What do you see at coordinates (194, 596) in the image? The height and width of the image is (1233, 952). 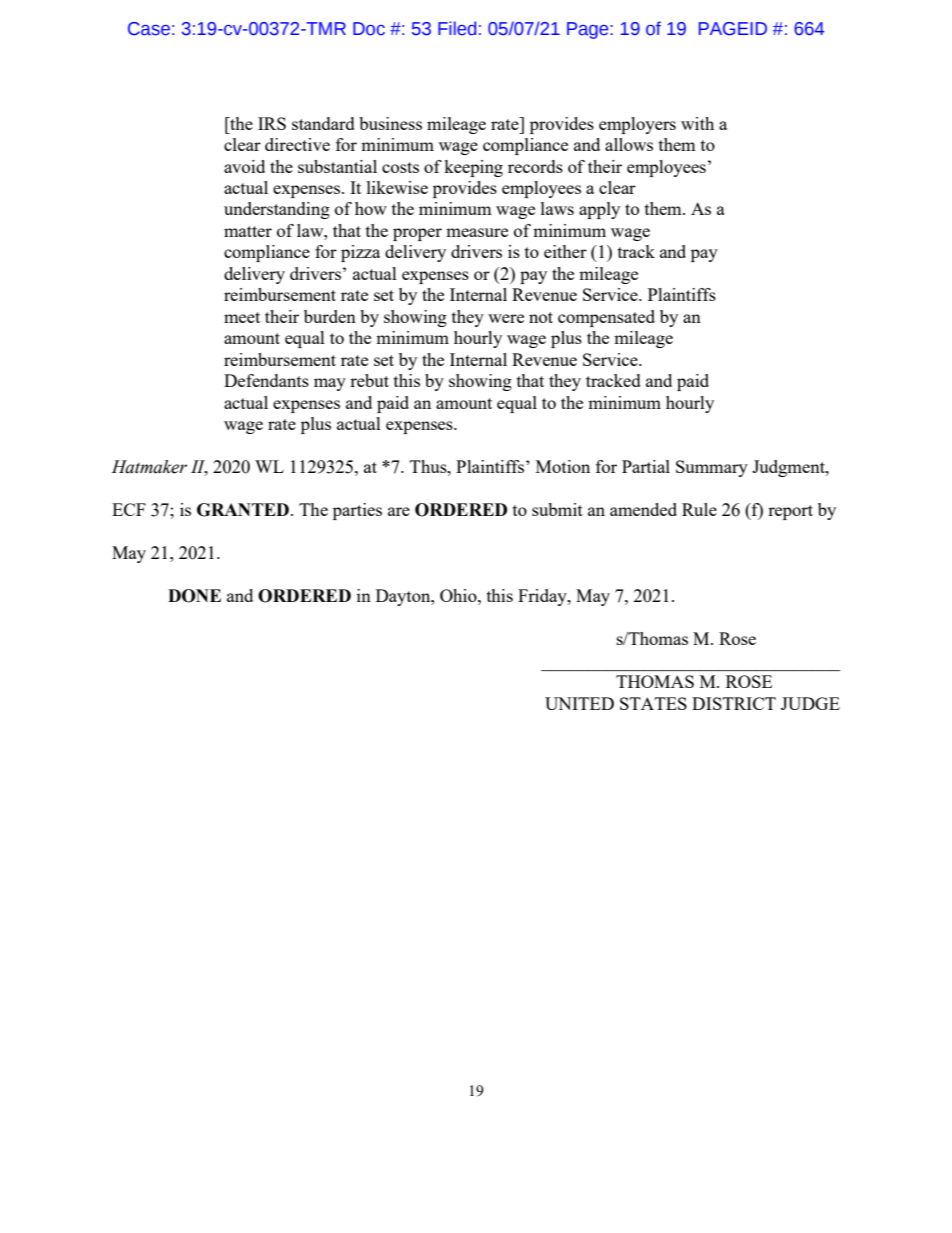 I see `DONE` at bounding box center [194, 596].
